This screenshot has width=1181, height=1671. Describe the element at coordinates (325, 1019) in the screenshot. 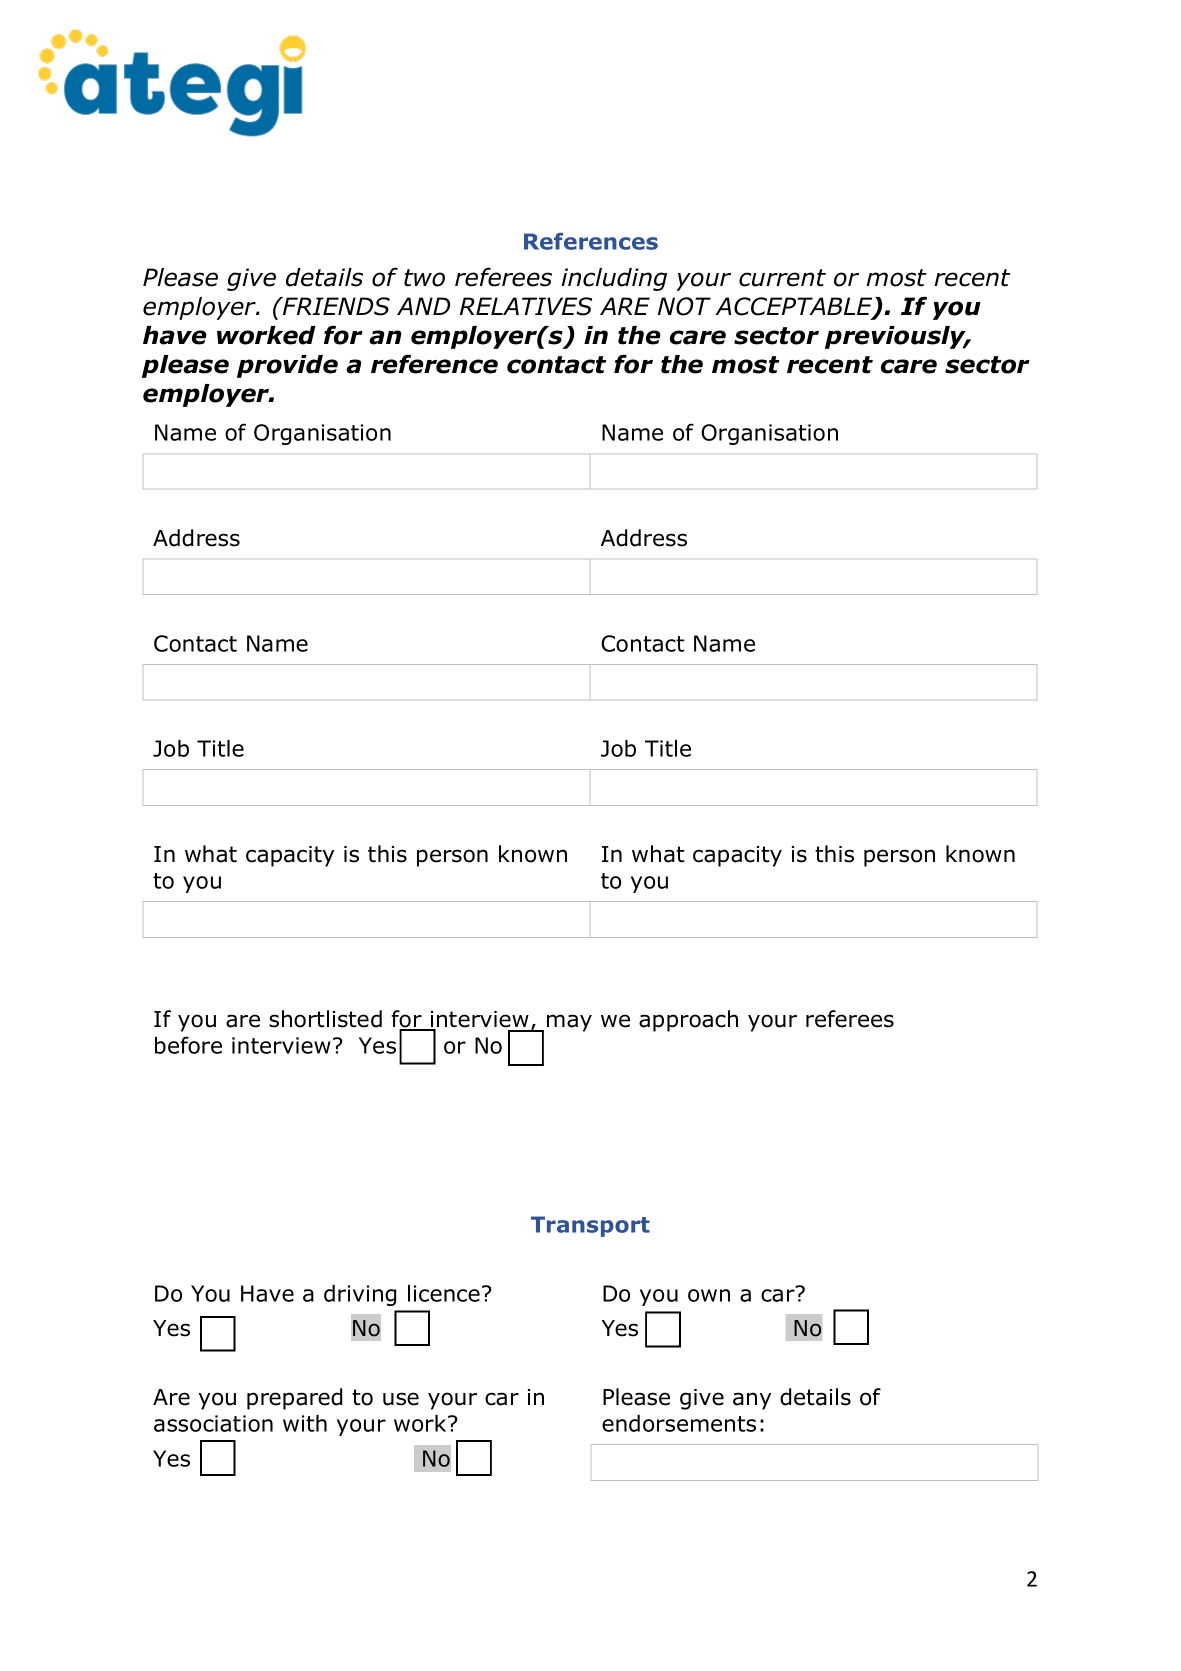

I see `shortlisted` at that location.
